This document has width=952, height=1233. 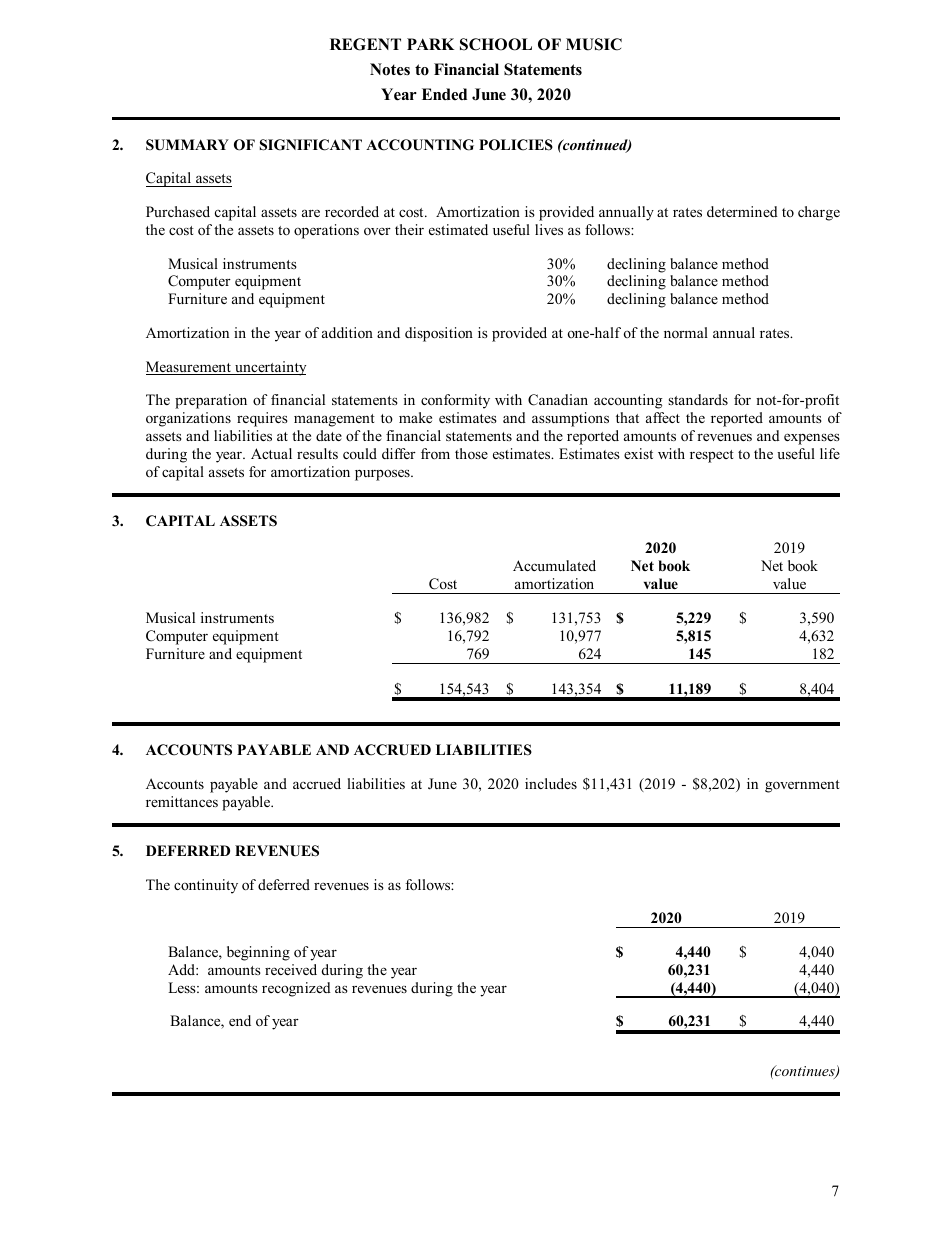 What do you see at coordinates (551, 783) in the document?
I see `includes` at bounding box center [551, 783].
